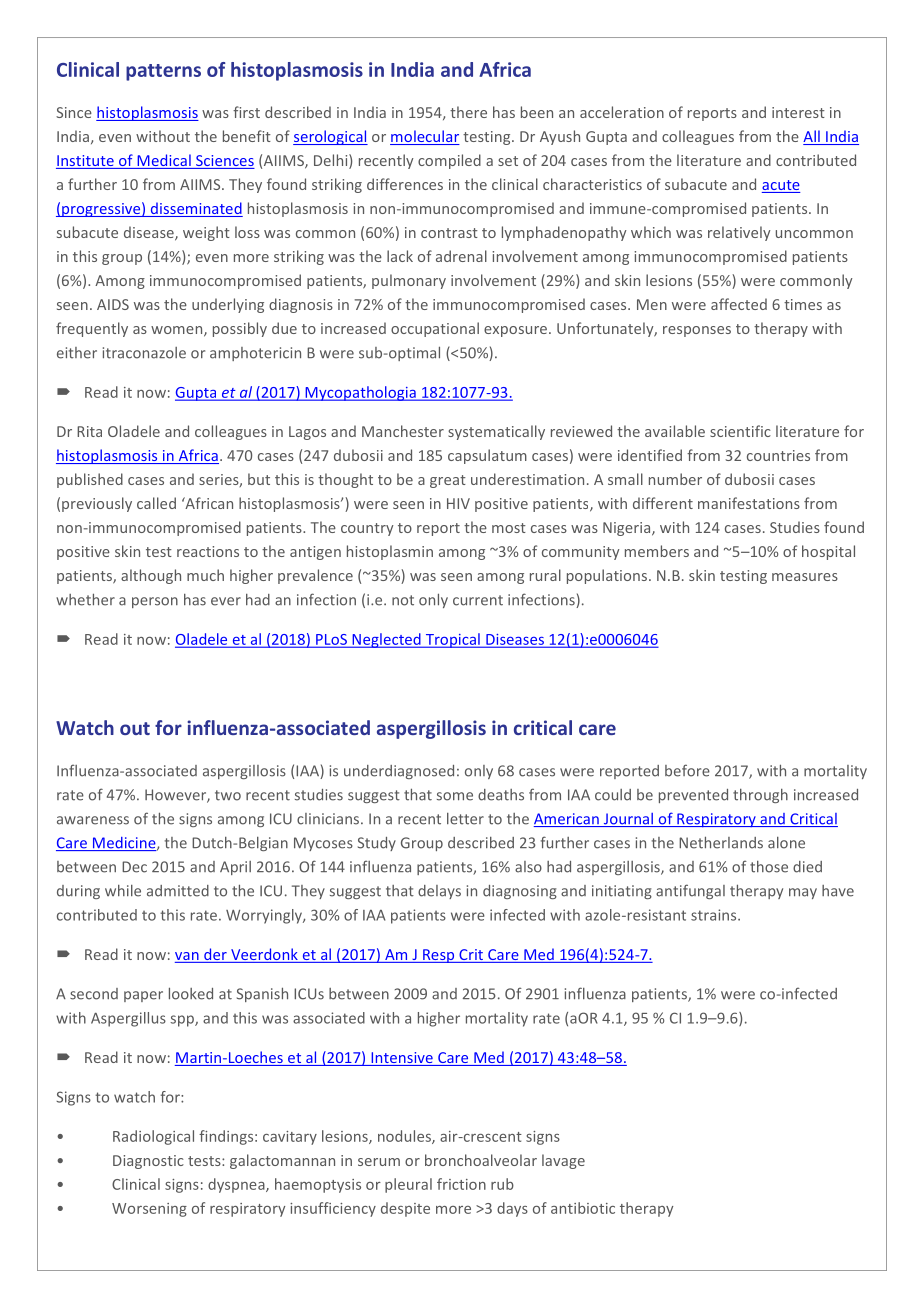 This screenshot has height=1308, width=924. Describe the element at coordinates (448, 481) in the screenshot. I see `great` at that location.
